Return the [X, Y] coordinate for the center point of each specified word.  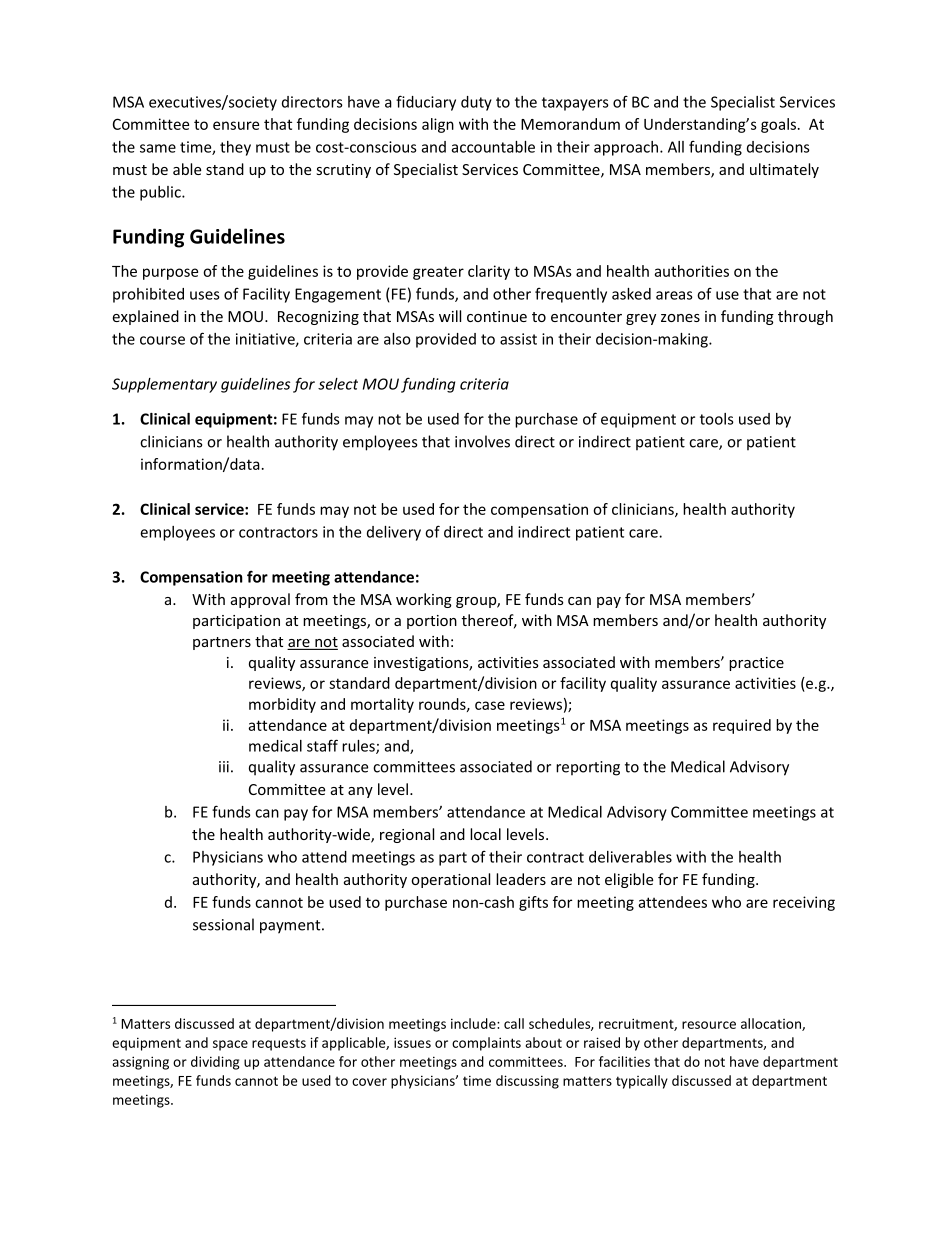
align [438, 125]
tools [717, 419]
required [742, 726]
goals [778, 125]
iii [224, 767]
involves [482, 441]
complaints [486, 1044]
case [490, 705]
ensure [236, 125]
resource [709, 1025]
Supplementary [164, 385]
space [230, 1045]
